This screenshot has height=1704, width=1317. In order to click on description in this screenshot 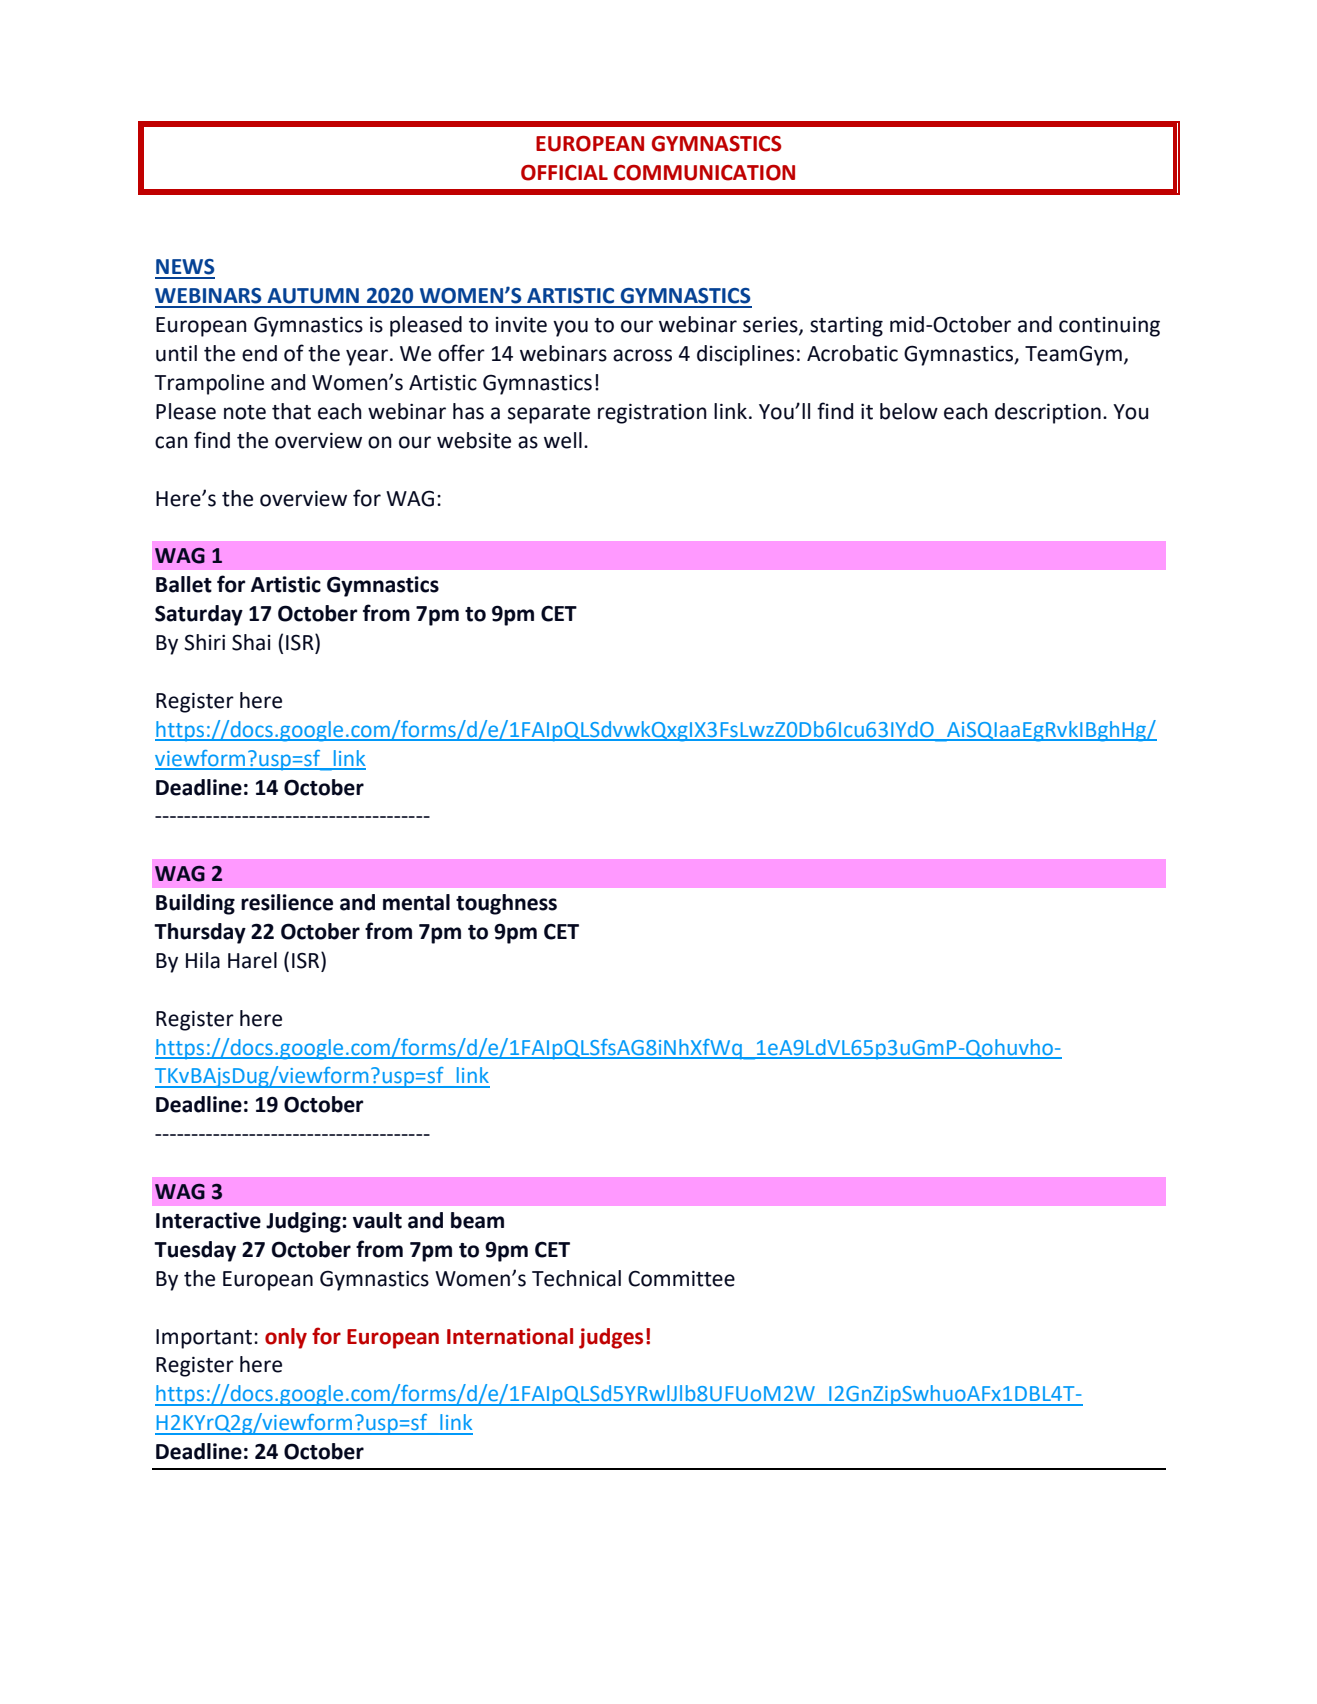, I will do `click(1048, 413)`.
